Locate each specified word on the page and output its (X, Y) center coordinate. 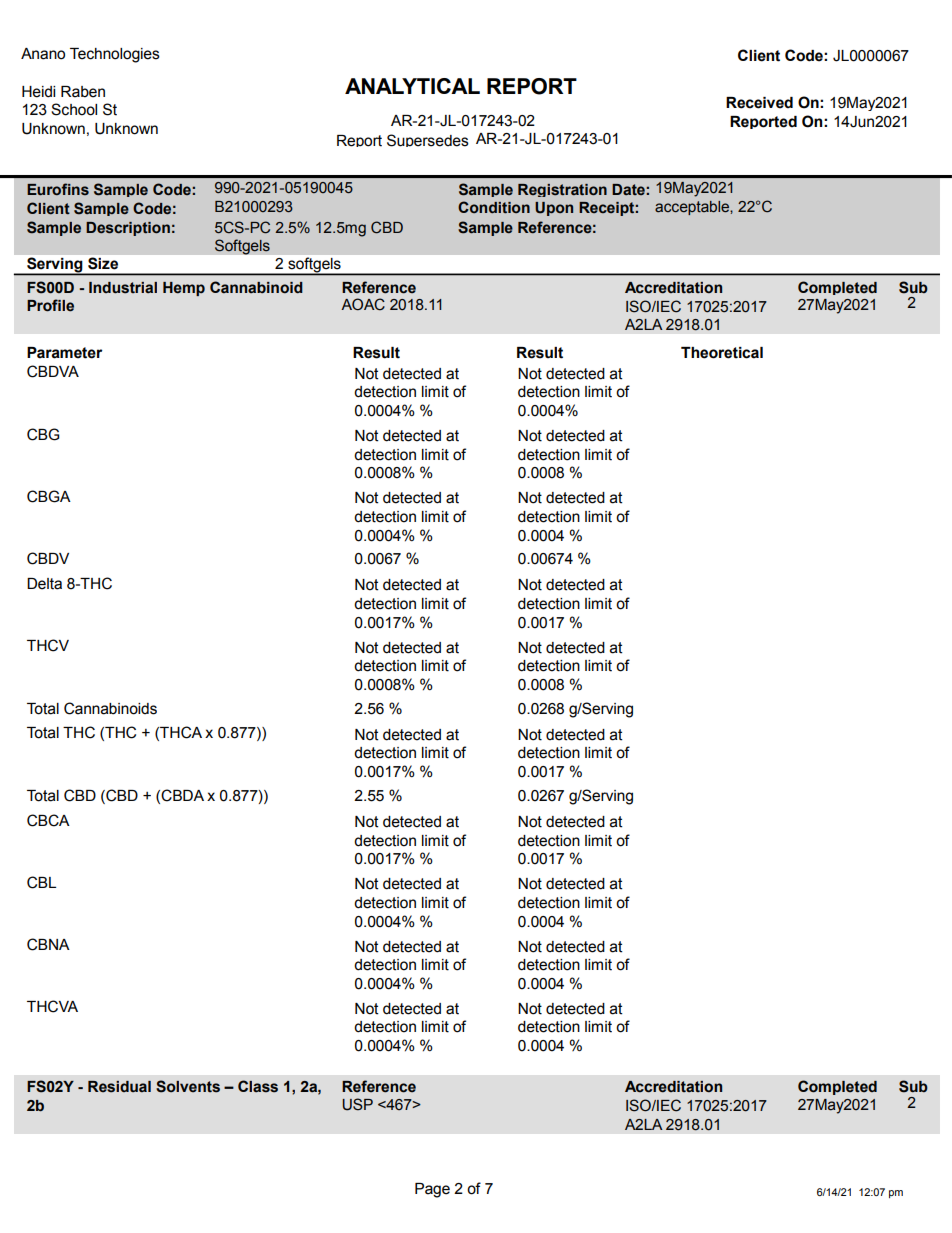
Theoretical (722, 353)
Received (759, 103)
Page (432, 1190)
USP (357, 1104)
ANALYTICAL (412, 86)
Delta (44, 584)
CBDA (182, 795)
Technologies (115, 55)
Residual (119, 1087)
